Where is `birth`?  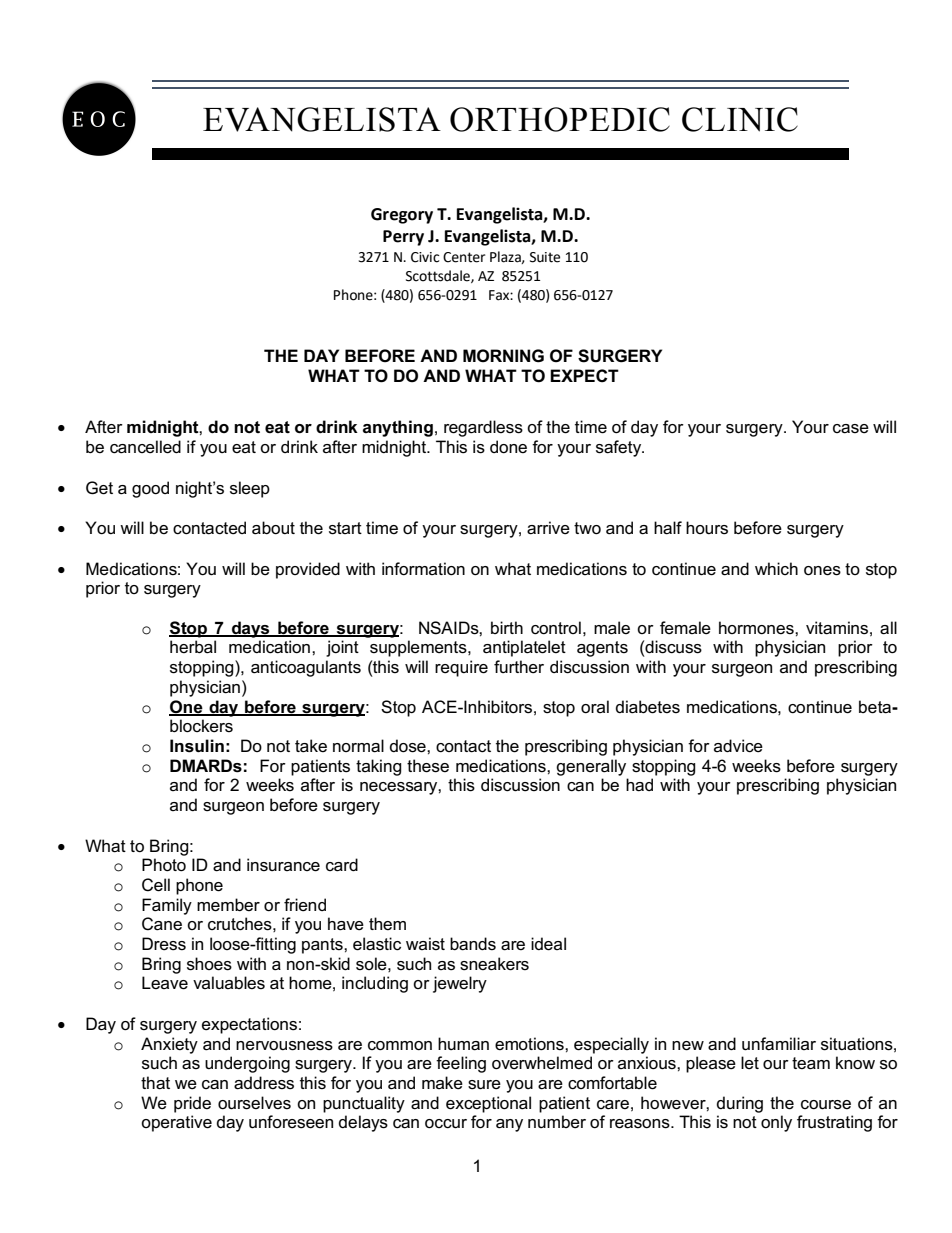
birth is located at coordinates (507, 627).
